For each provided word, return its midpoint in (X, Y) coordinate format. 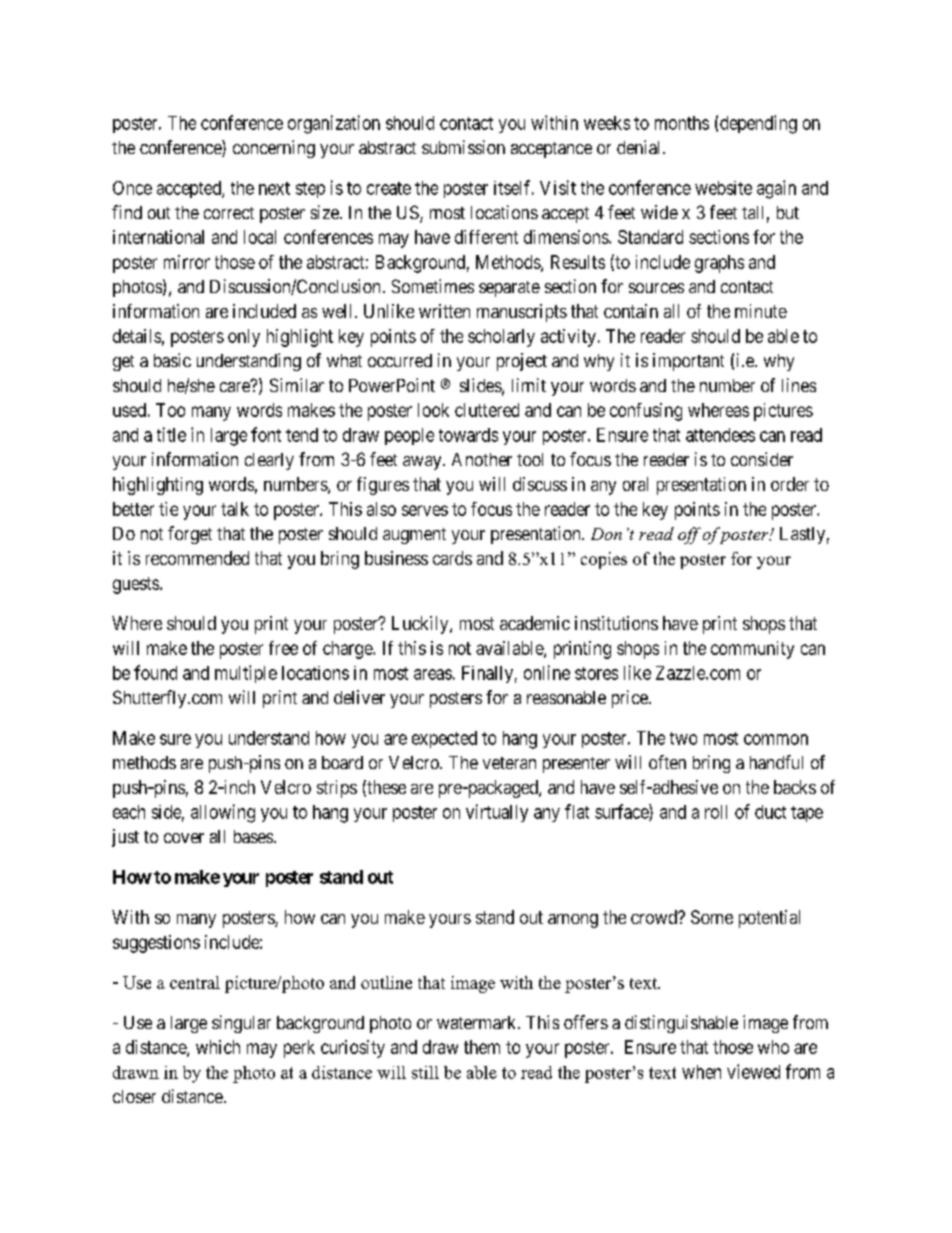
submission (463, 147)
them (482, 1047)
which (218, 1047)
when (701, 1072)
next (274, 188)
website (723, 188)
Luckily (421, 625)
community (752, 650)
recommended (197, 558)
